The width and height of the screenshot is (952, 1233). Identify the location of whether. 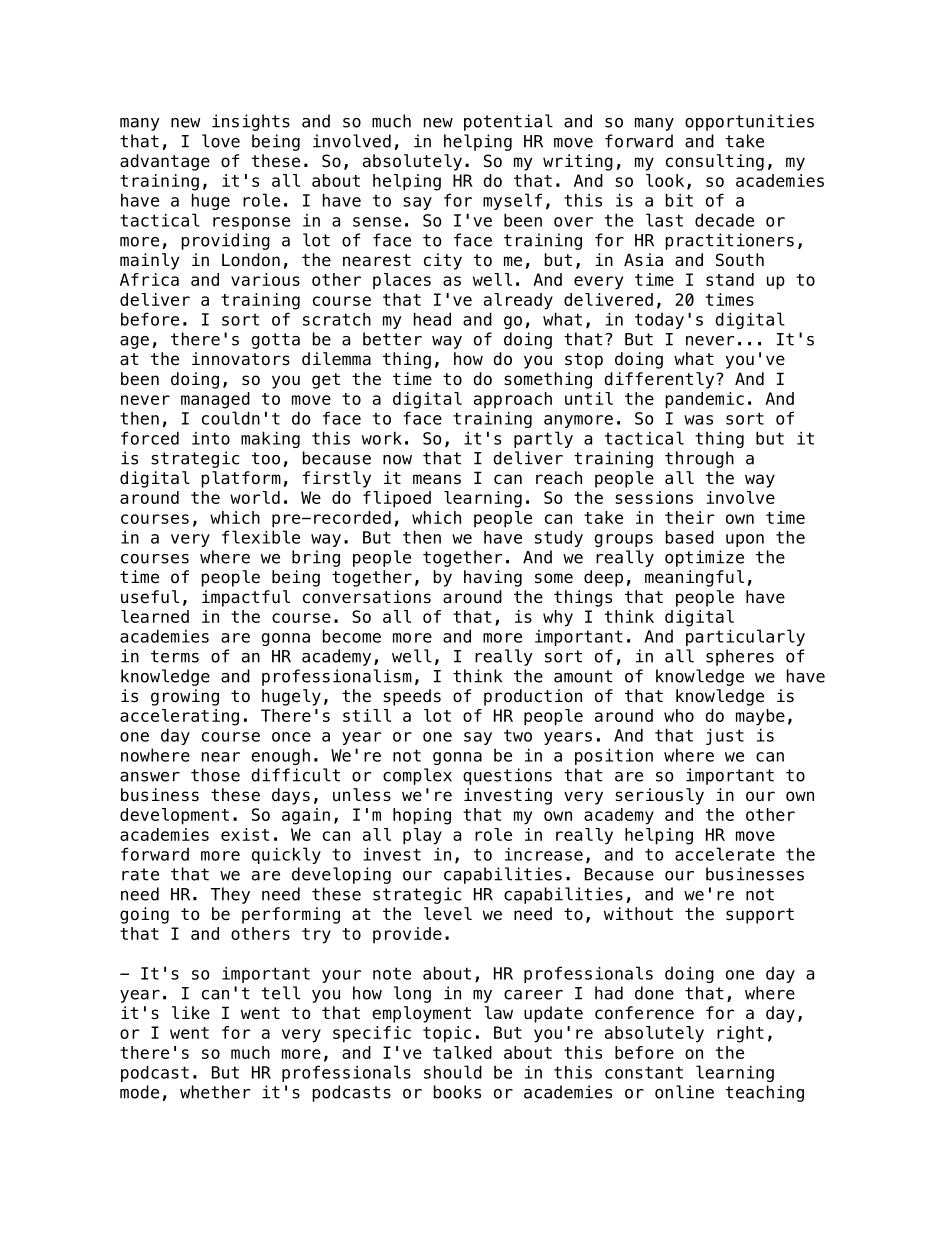
(215, 1092).
